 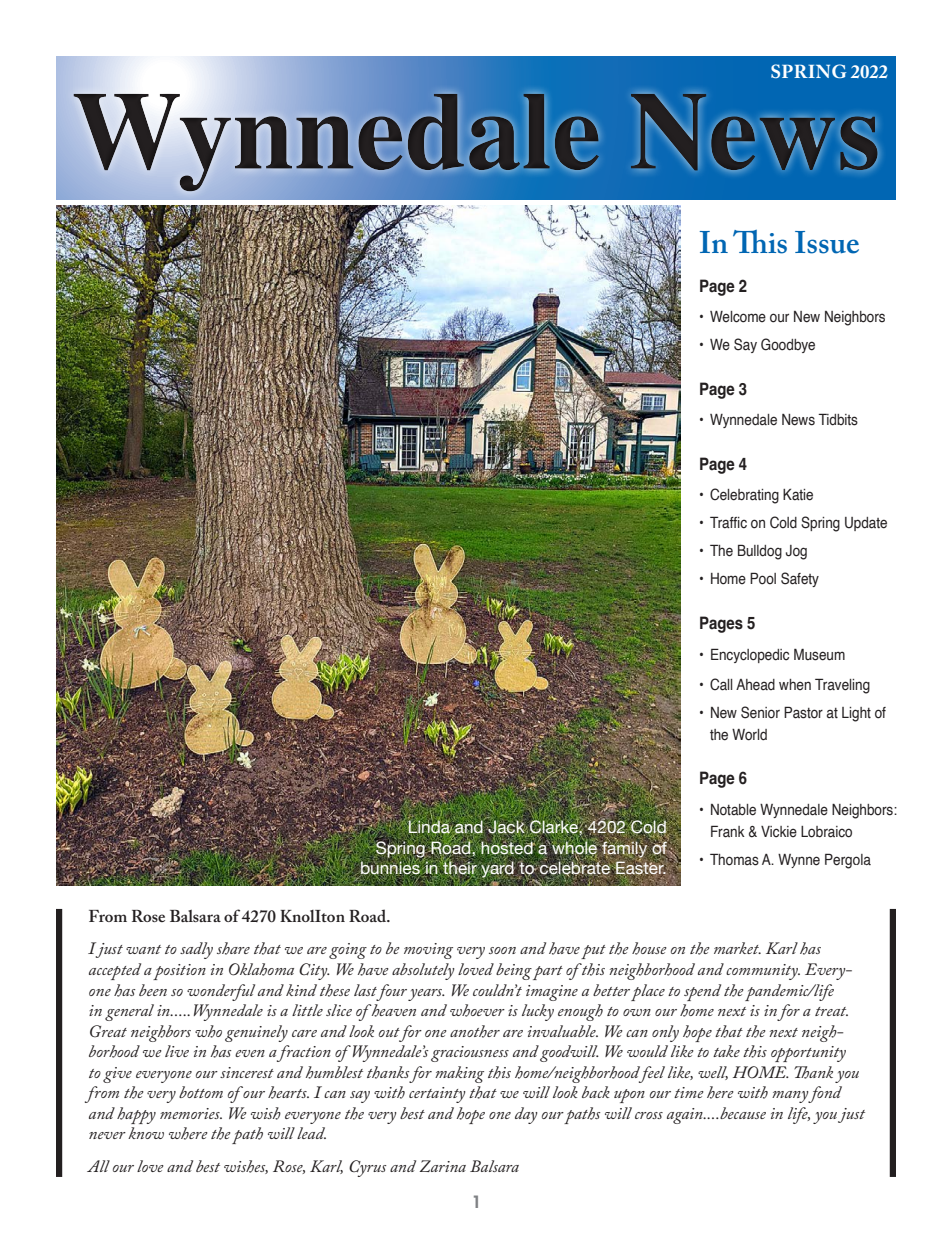 I want to click on memories, so click(x=191, y=1113).
